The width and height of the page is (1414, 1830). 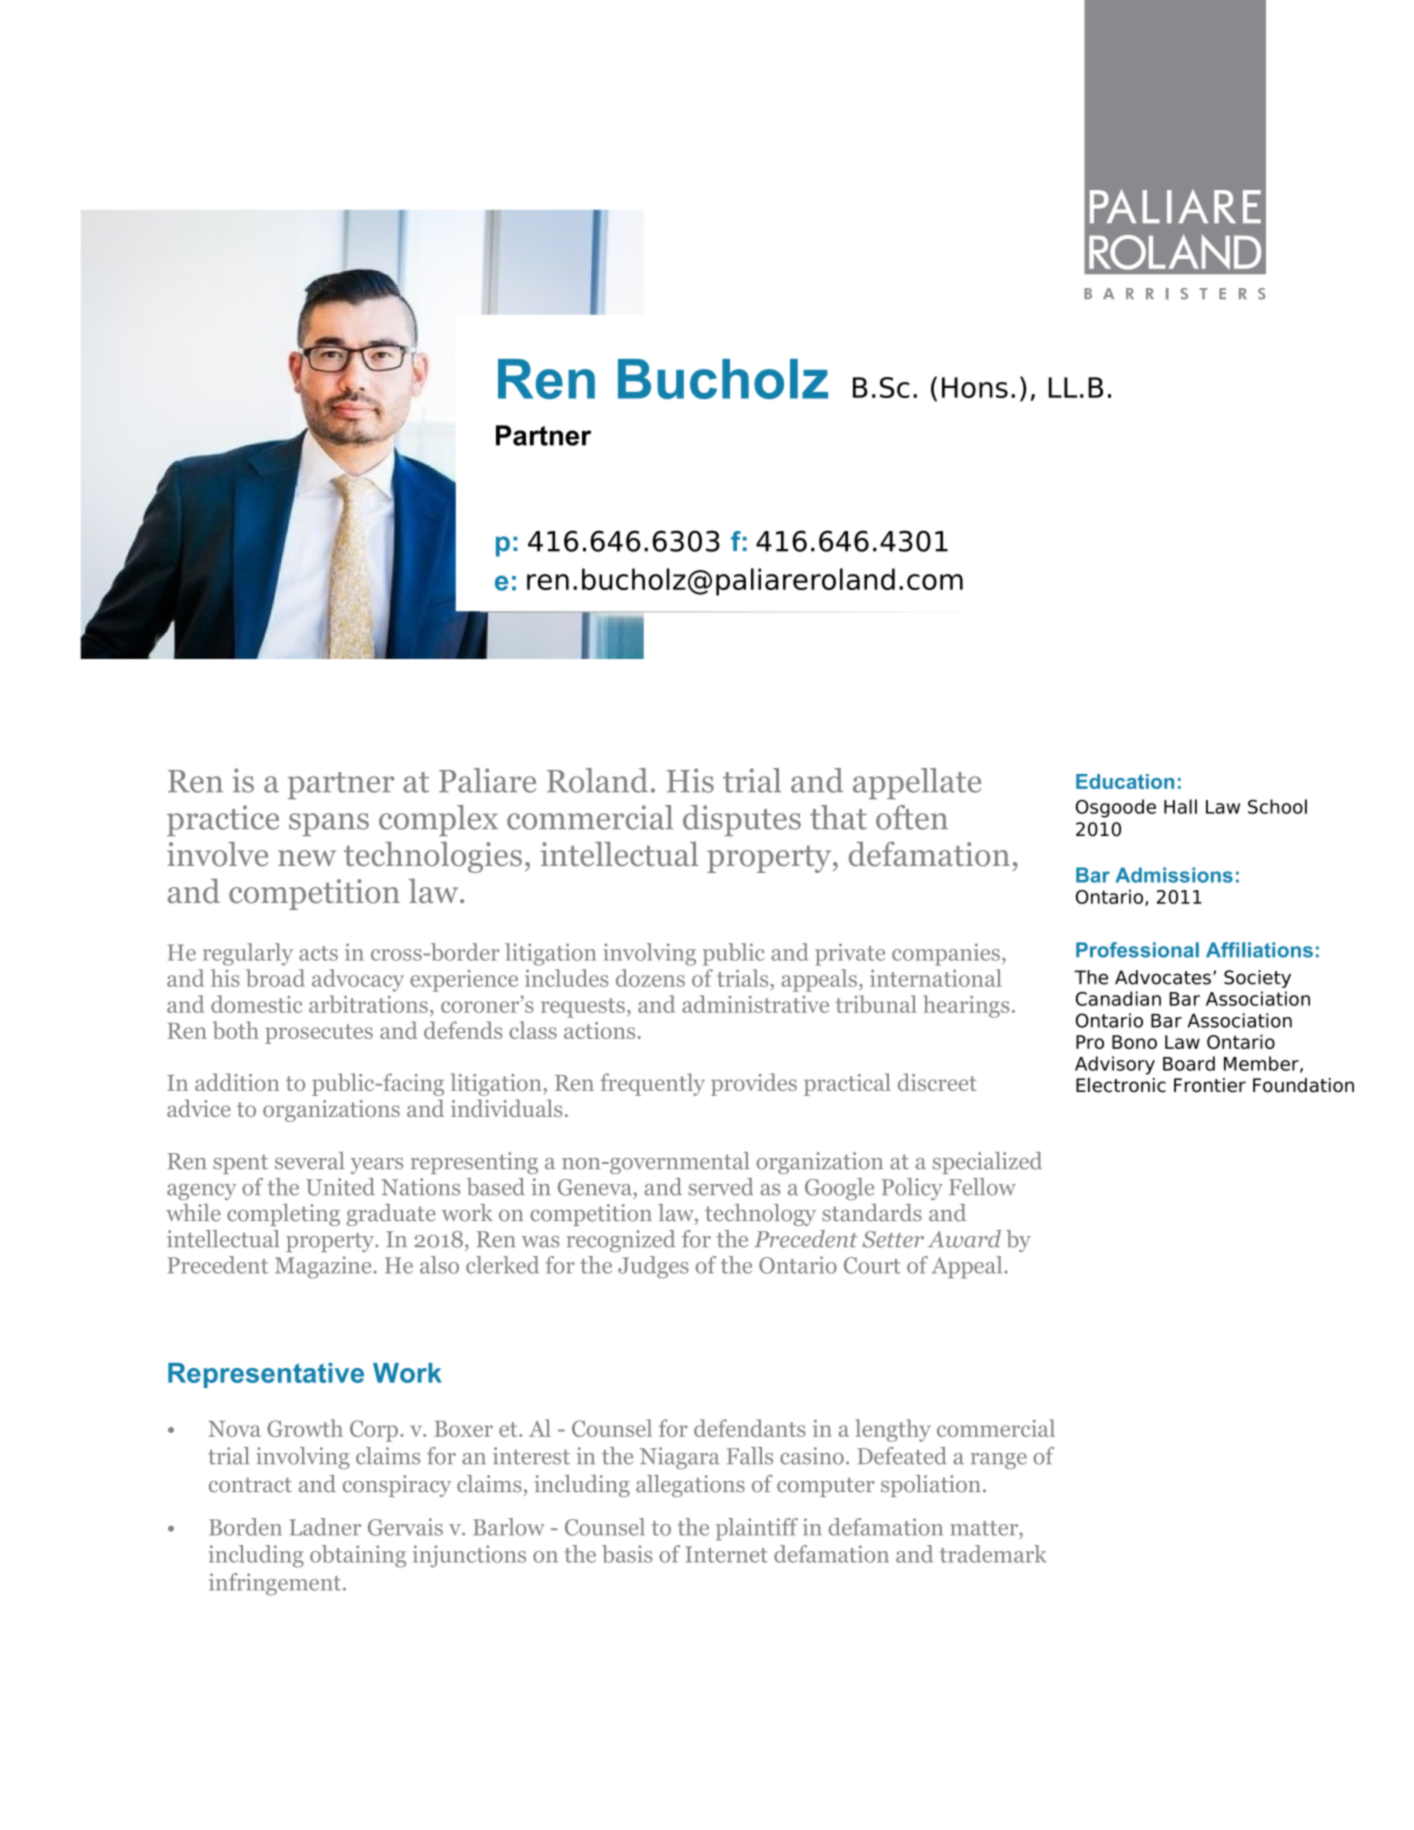 What do you see at coordinates (917, 783) in the page?
I see `appellate` at bounding box center [917, 783].
